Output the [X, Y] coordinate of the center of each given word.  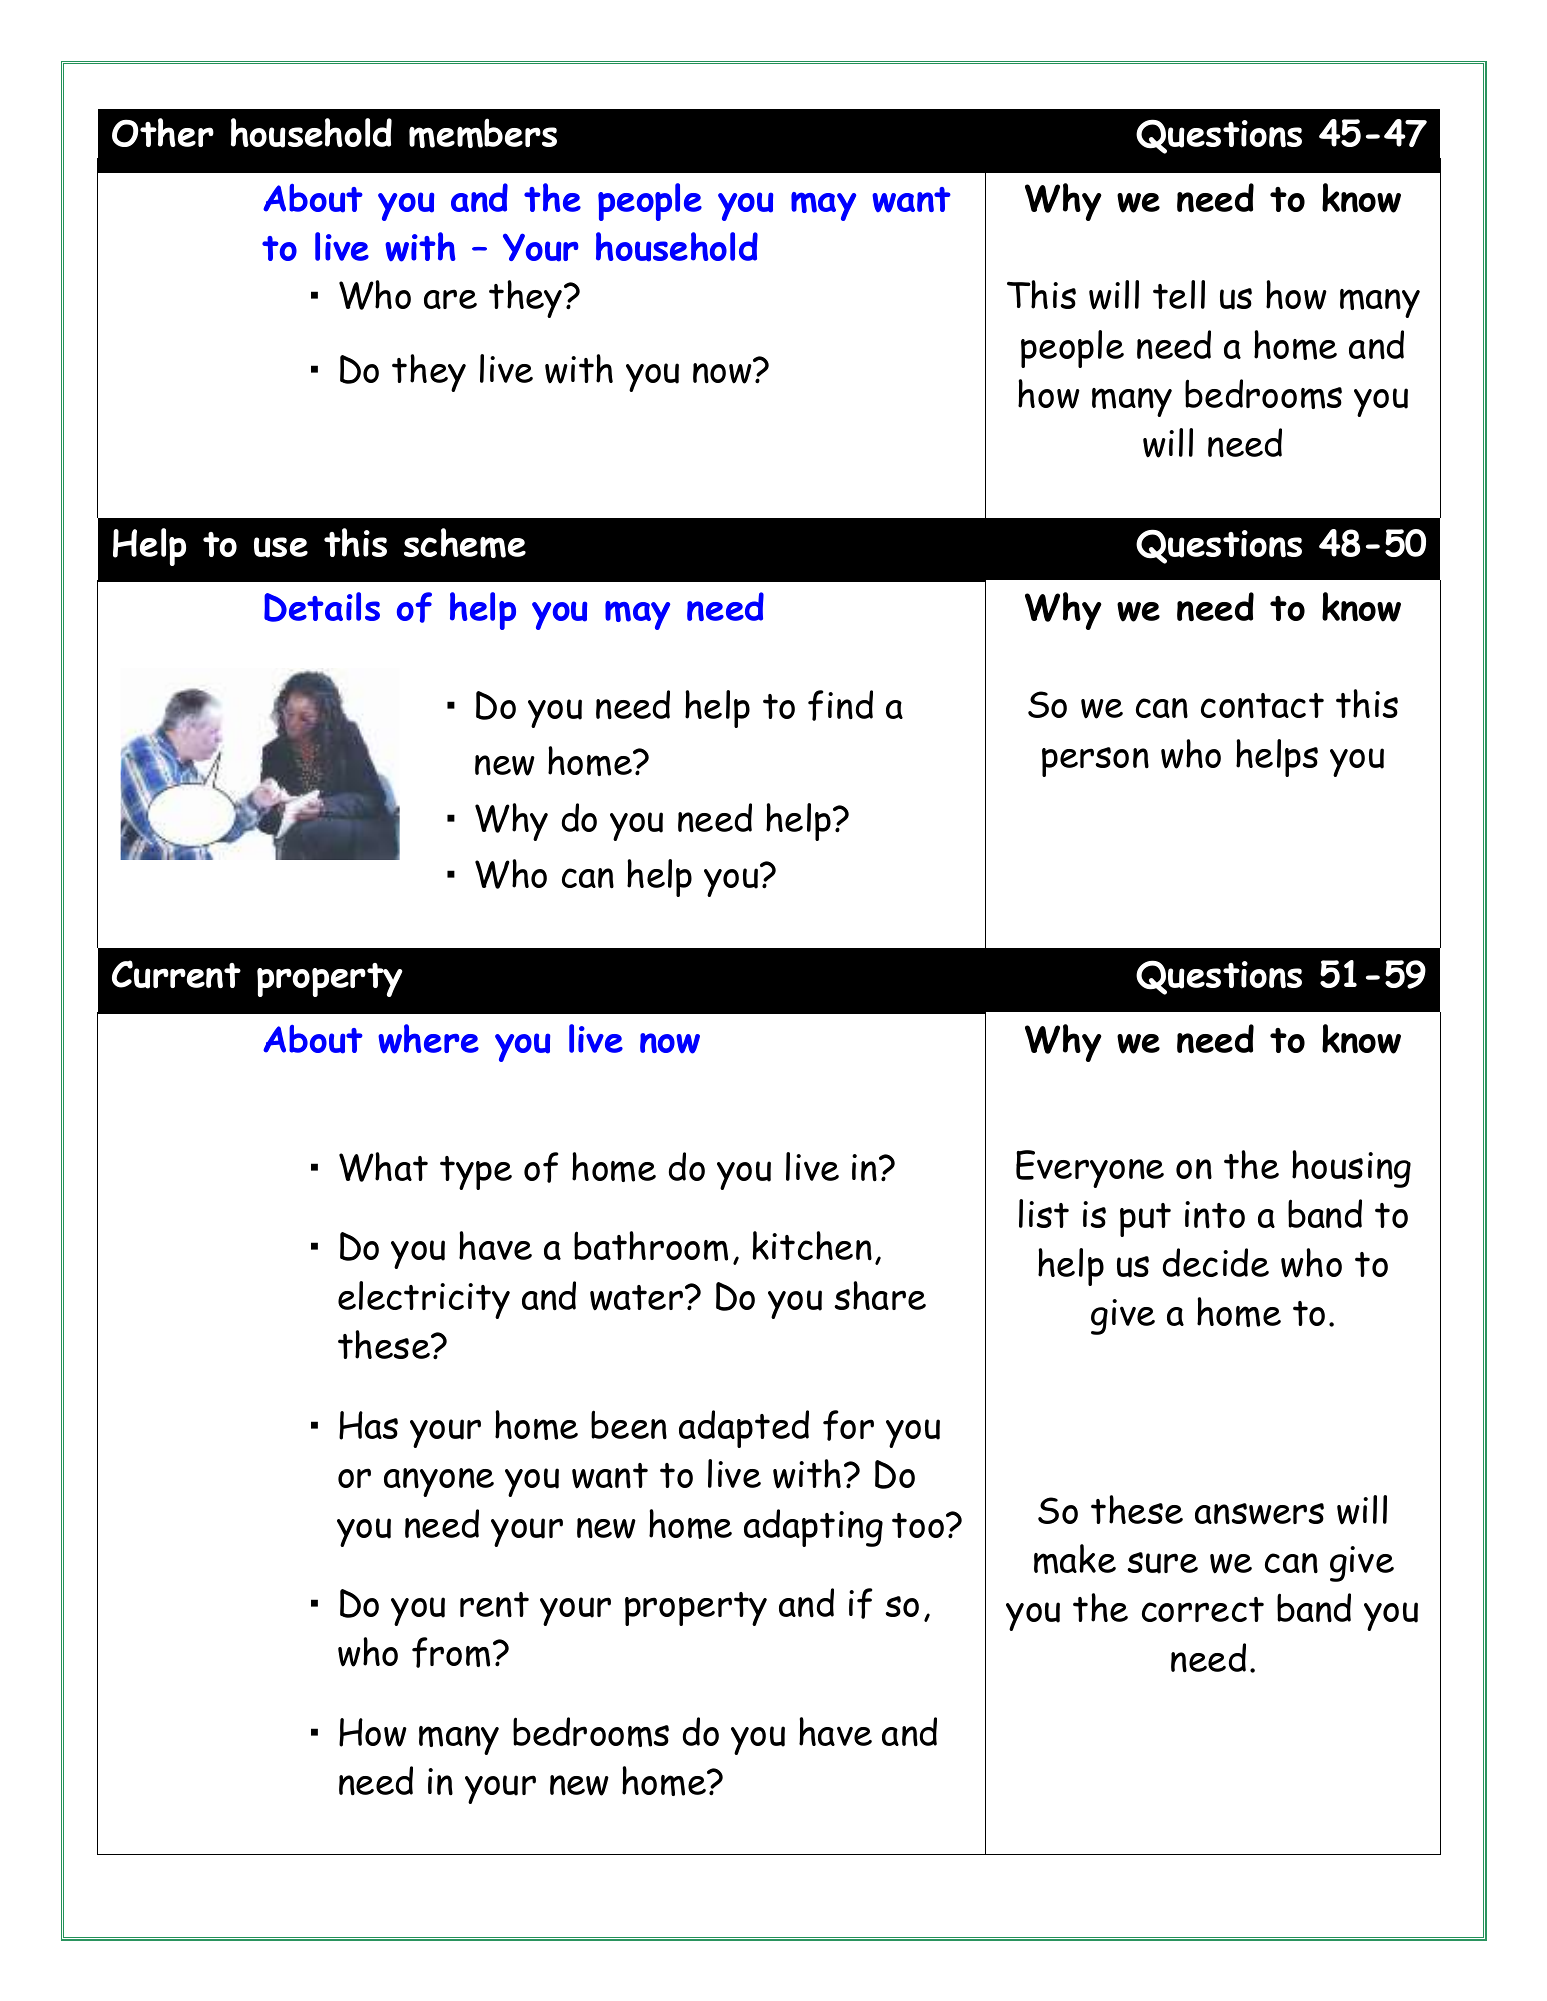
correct [1203, 1609]
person [1095, 762]
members [483, 133]
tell [1179, 294]
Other [163, 132]
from [451, 1652]
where [428, 1039]
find [840, 705]
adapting [813, 1528]
